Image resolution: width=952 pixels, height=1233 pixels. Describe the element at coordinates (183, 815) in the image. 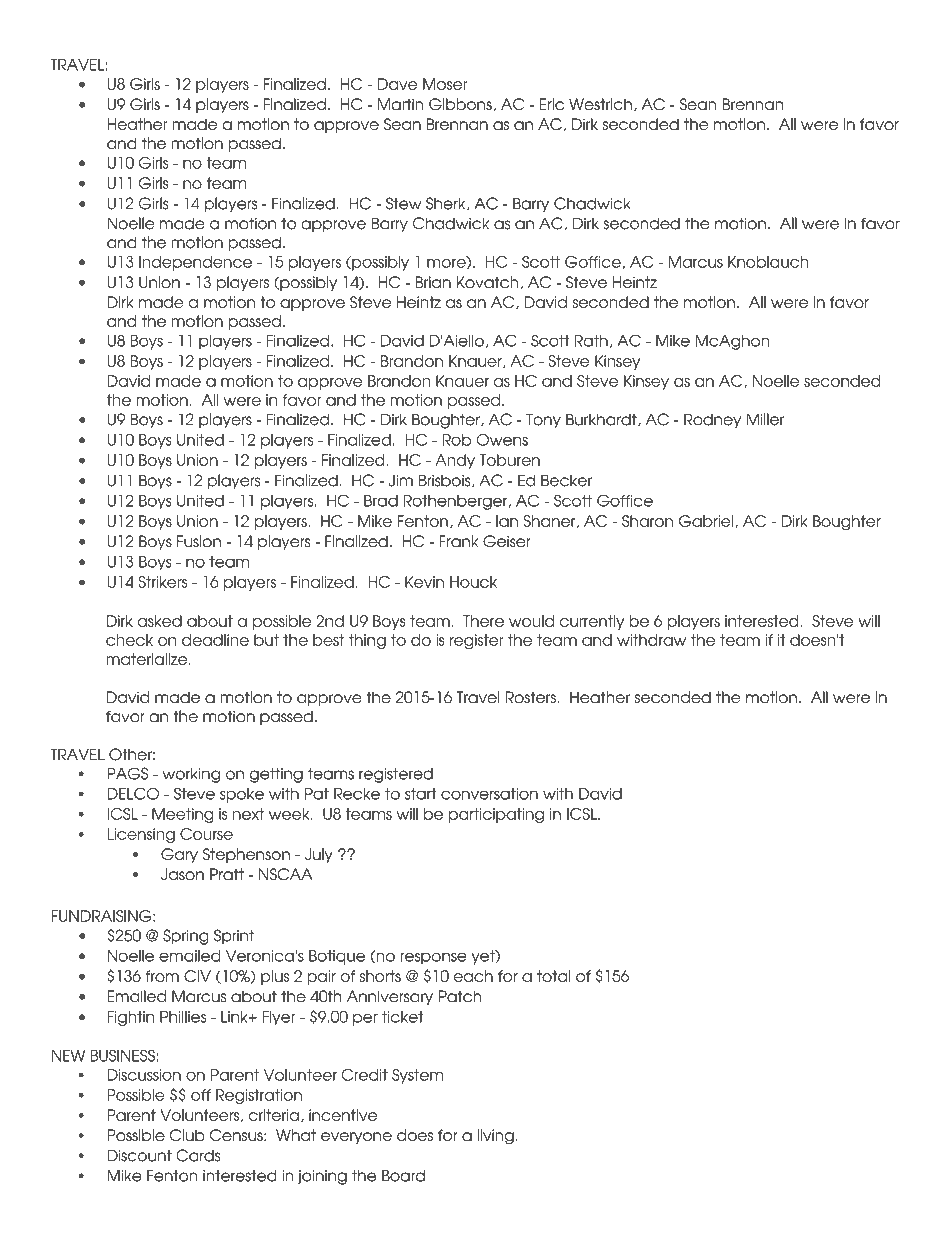

I see `Meeting` at that location.
